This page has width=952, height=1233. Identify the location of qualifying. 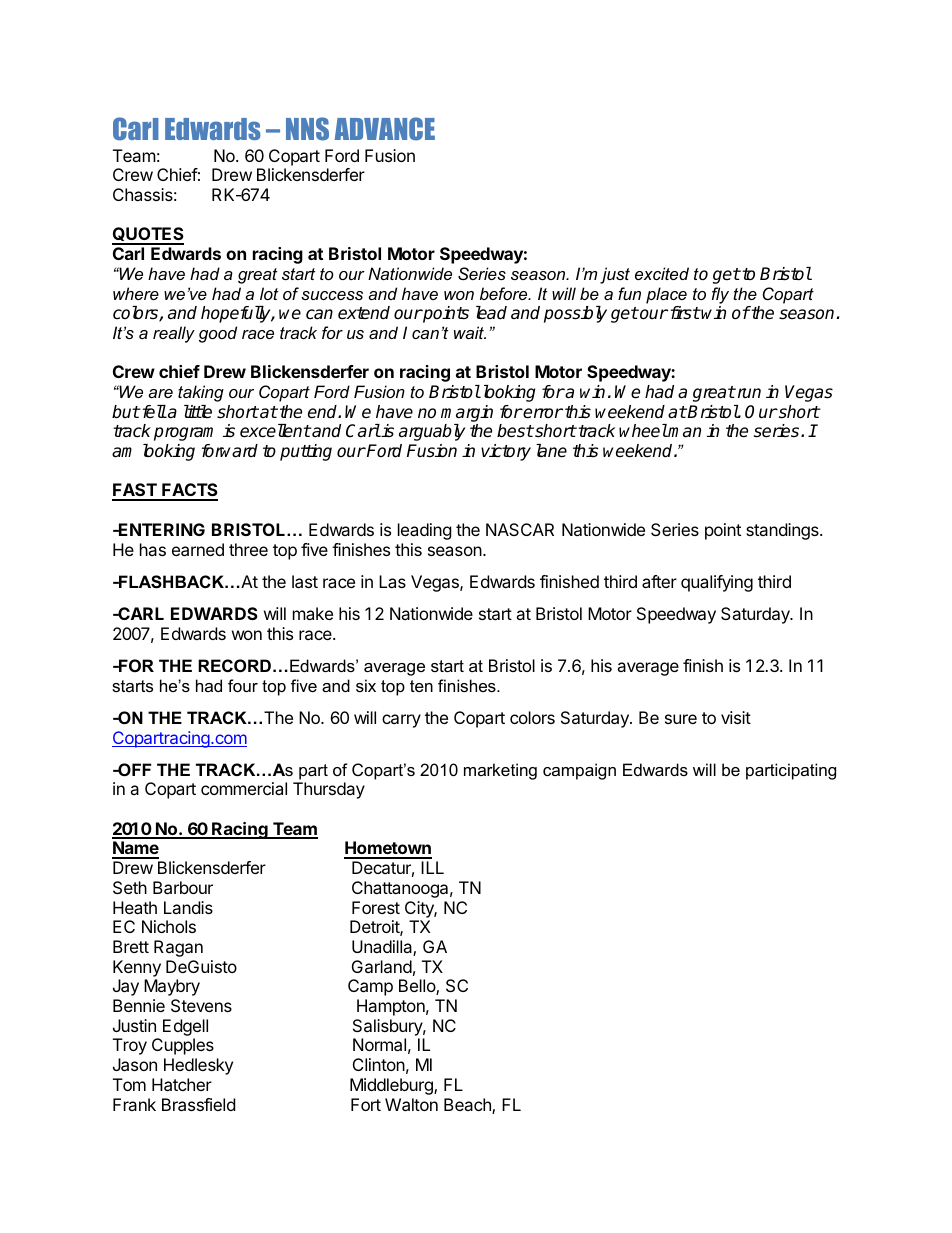
(717, 583).
